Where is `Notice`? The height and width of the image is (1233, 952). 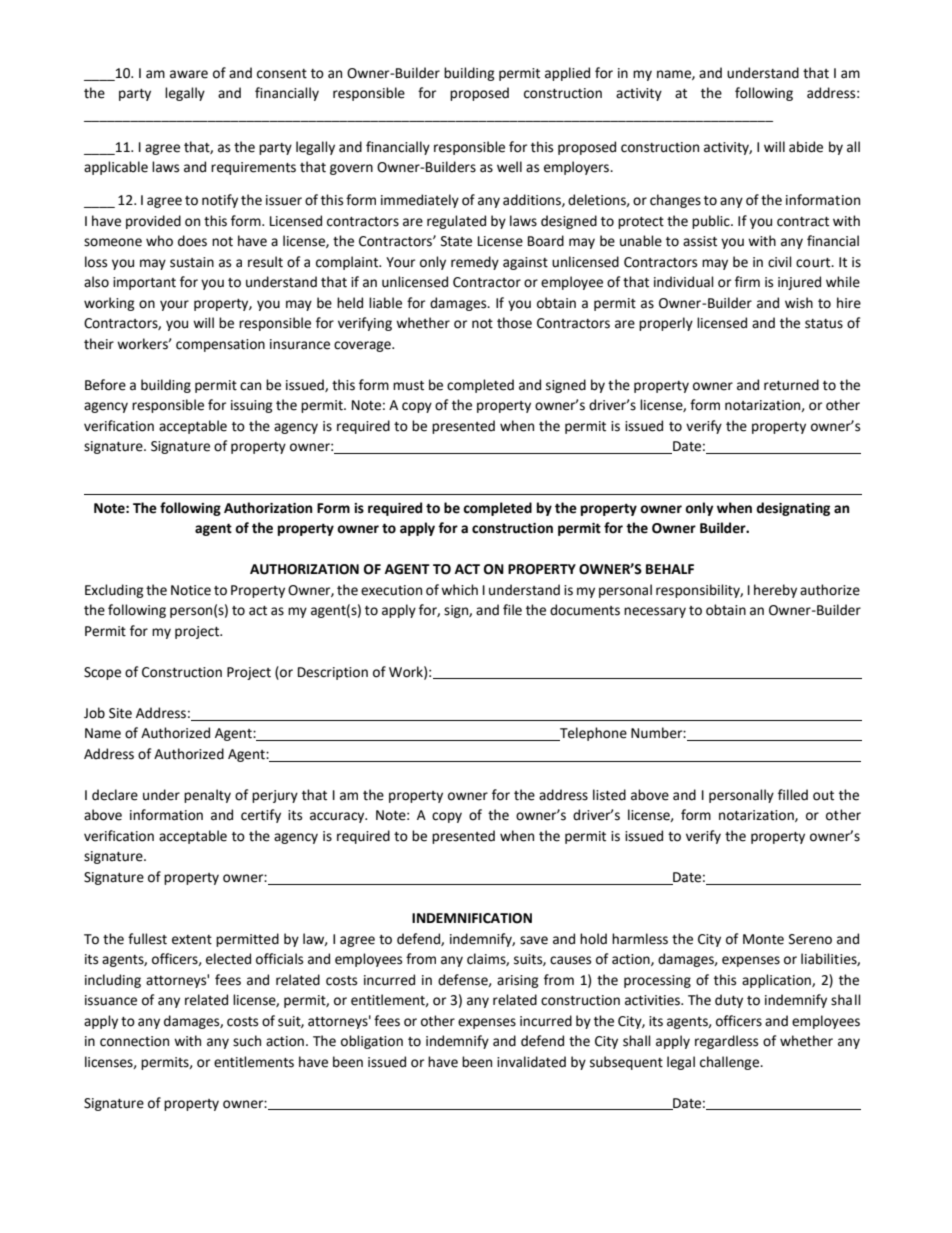 Notice is located at coordinates (191, 590).
